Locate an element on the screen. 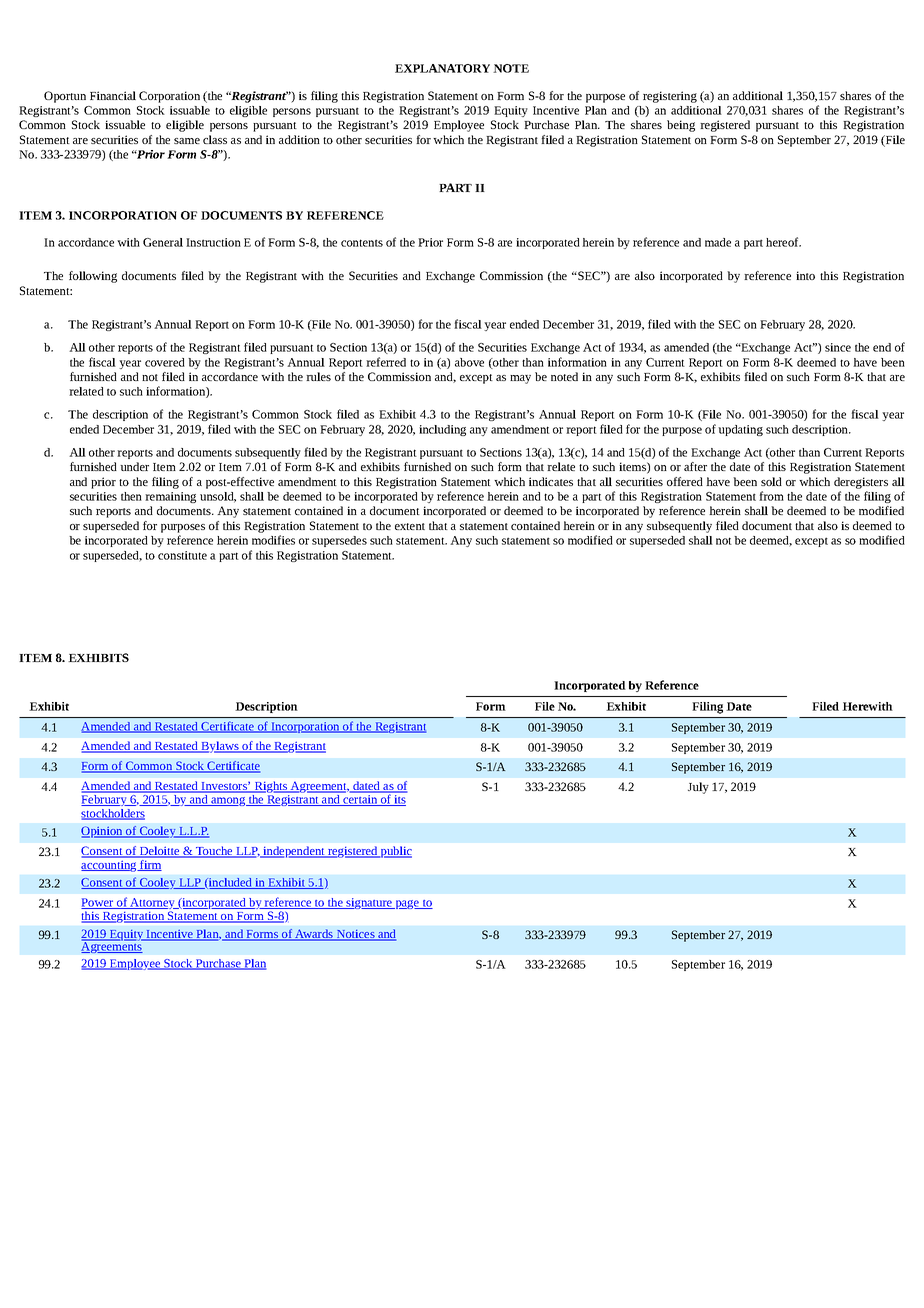  Attorney is located at coordinates (152, 905).
